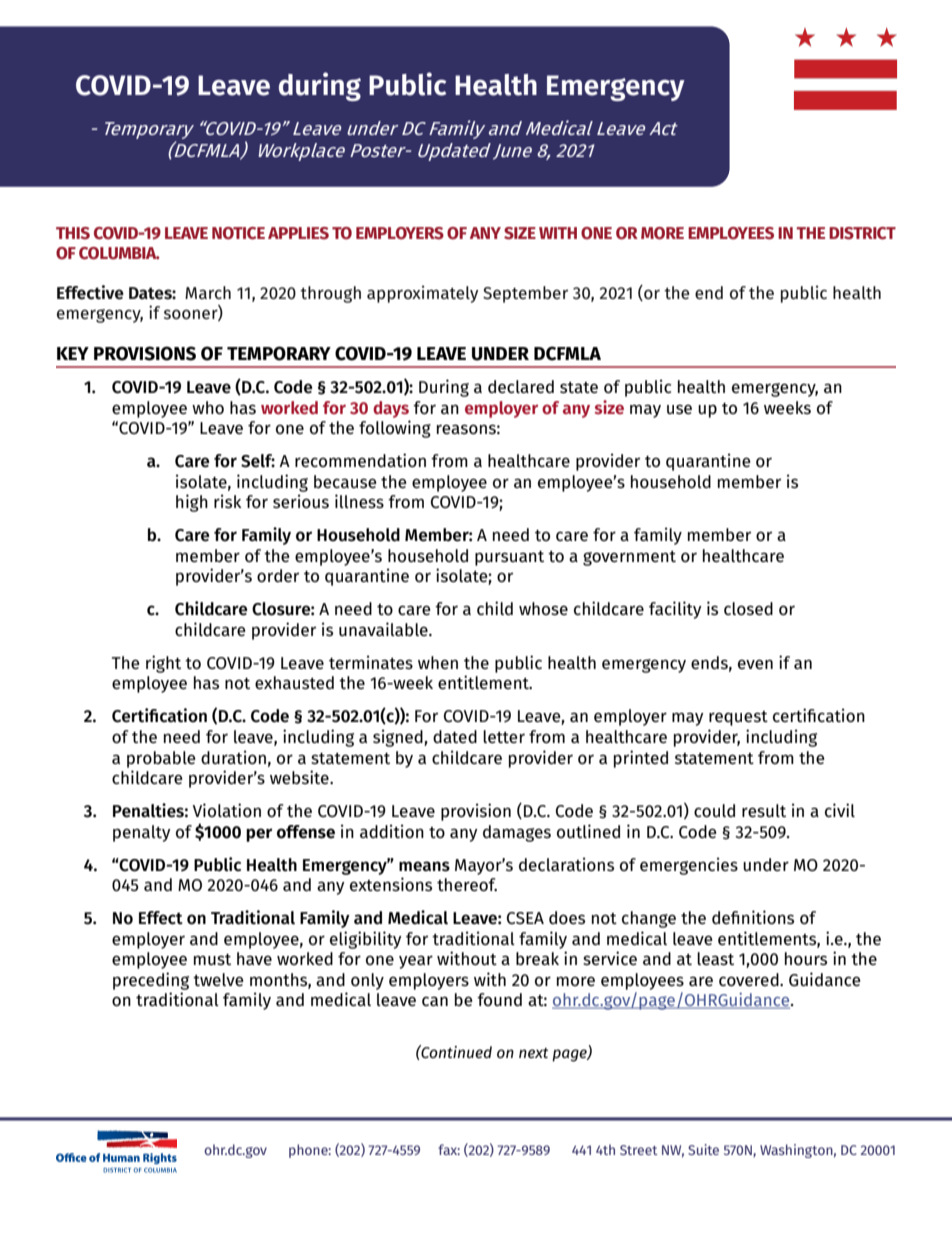 This image has height=1233, width=952. What do you see at coordinates (395, 429) in the image?
I see `following` at bounding box center [395, 429].
